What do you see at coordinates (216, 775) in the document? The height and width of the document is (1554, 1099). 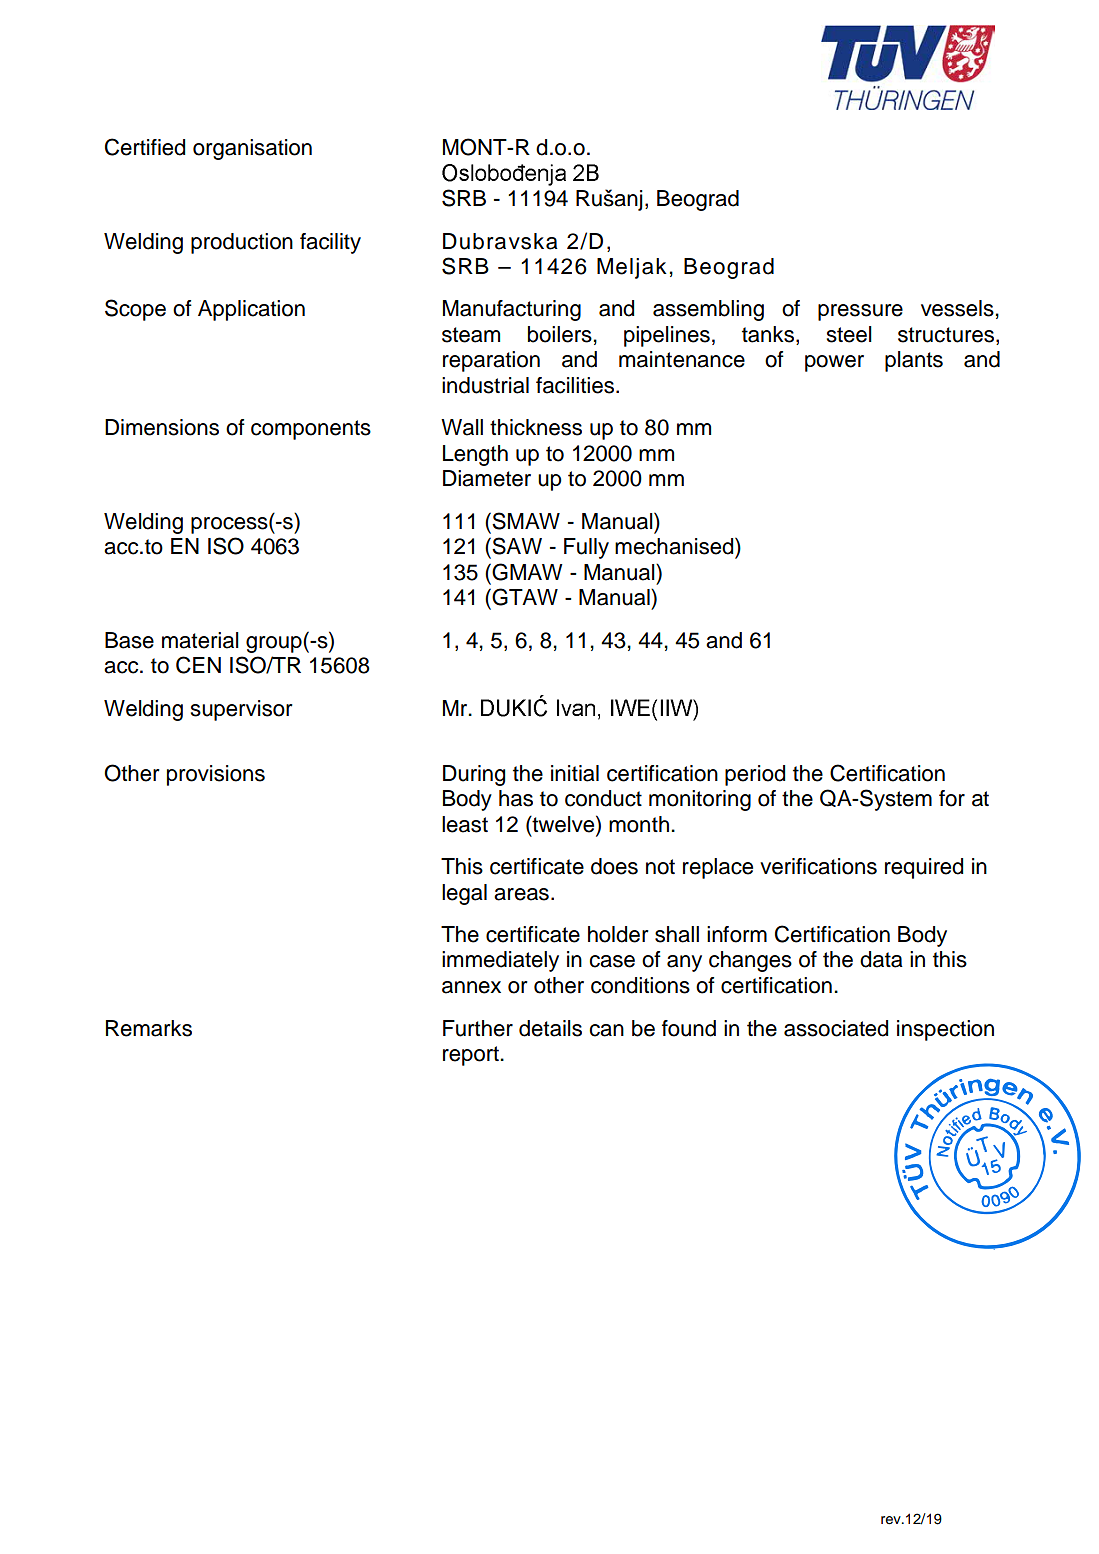 I see `provisions` at bounding box center [216, 775].
